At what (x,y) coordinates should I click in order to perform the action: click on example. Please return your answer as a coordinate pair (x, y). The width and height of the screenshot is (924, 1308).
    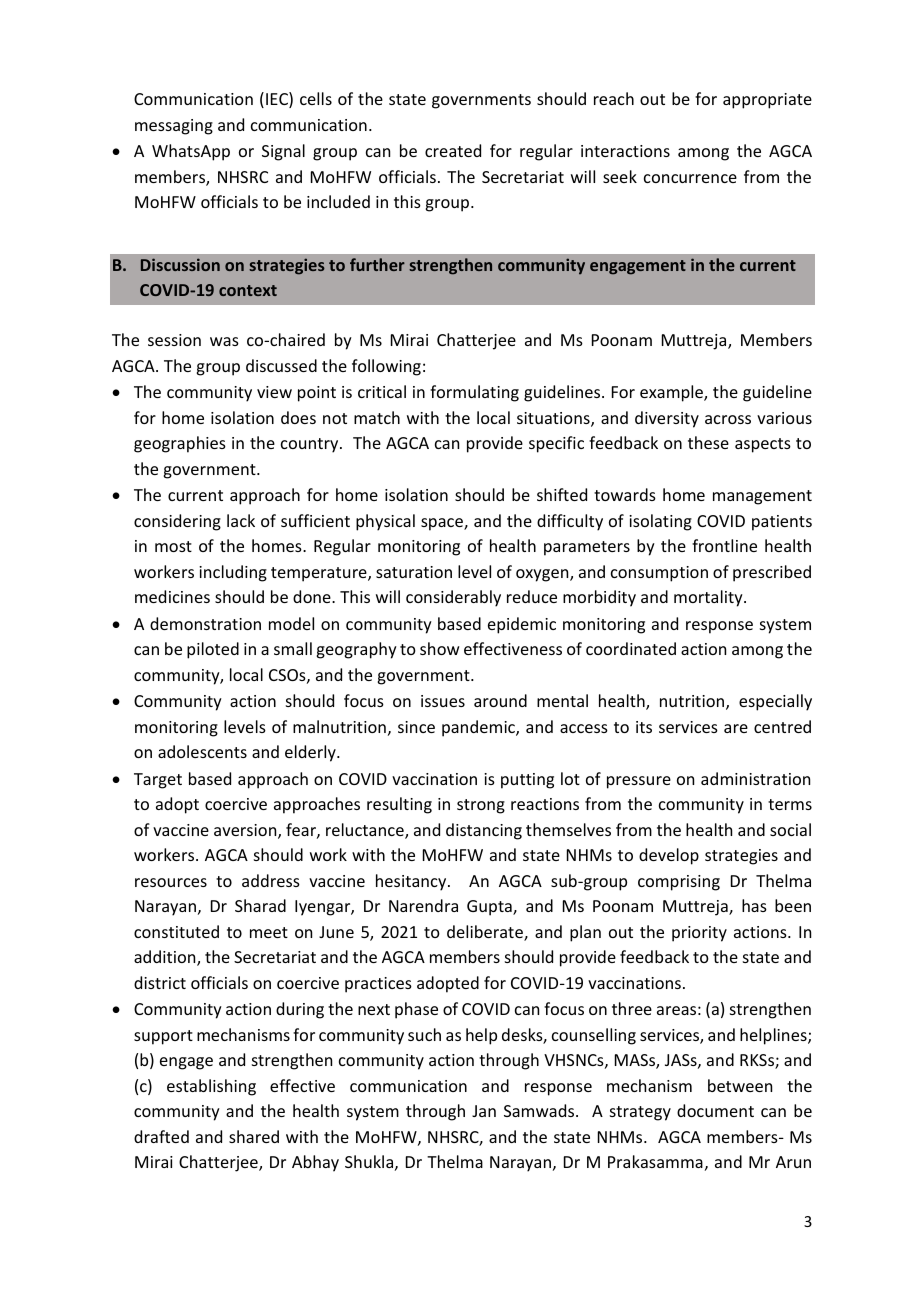
    Looking at the image, I should click on (672, 393).
